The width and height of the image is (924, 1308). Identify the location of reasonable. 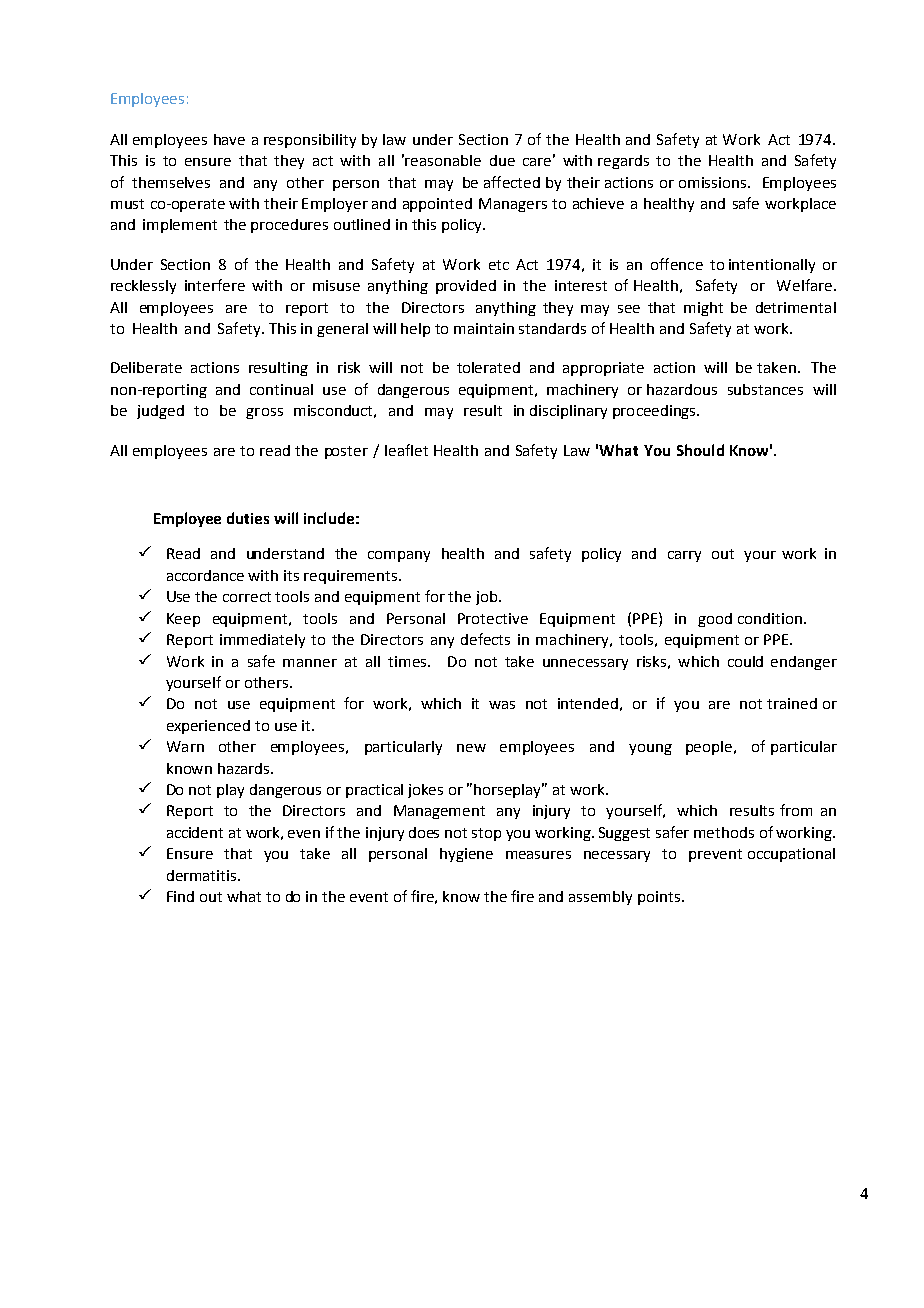
(443, 160).
